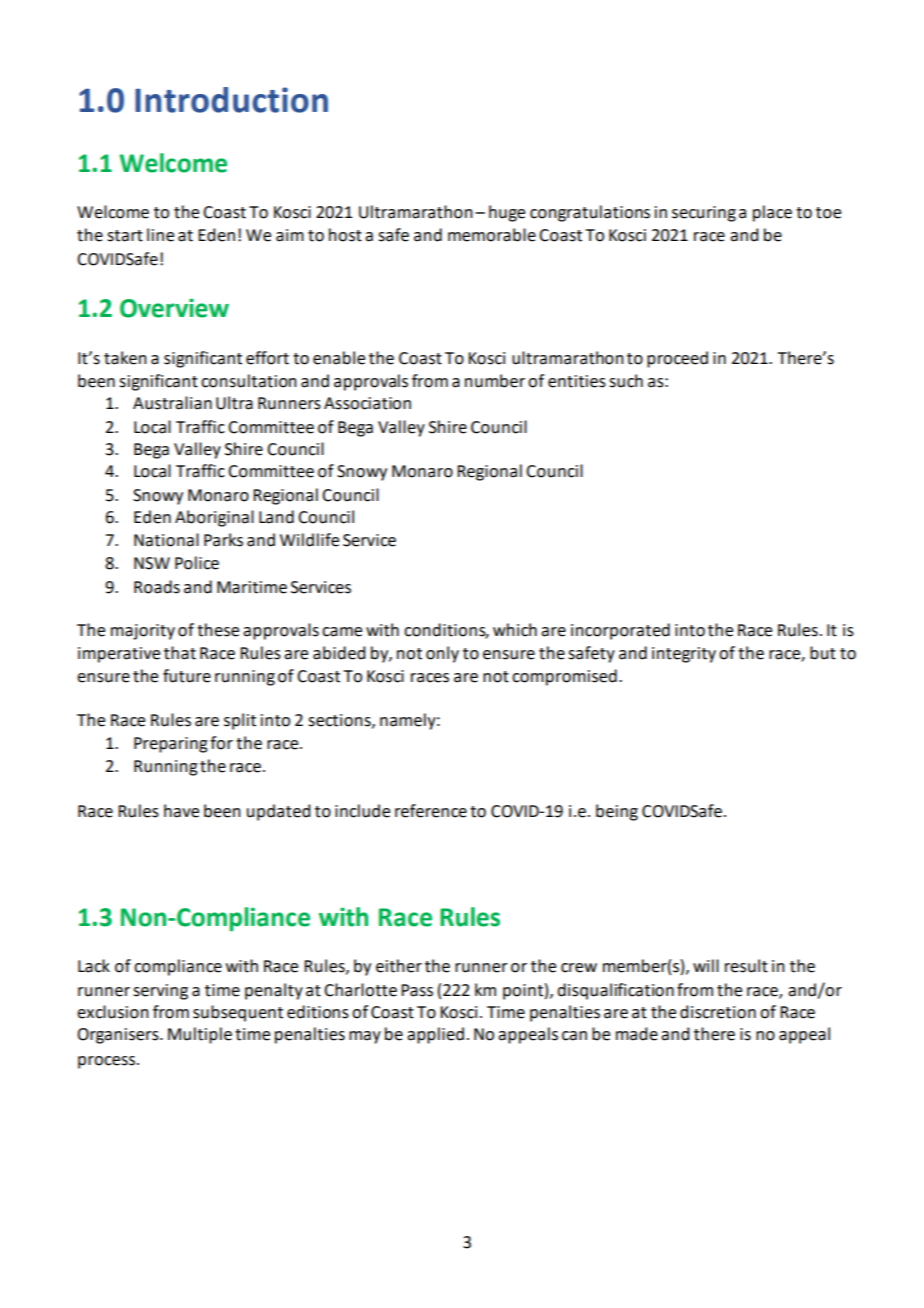 The image size is (924, 1308). What do you see at coordinates (772, 213) in the screenshot?
I see `place` at bounding box center [772, 213].
